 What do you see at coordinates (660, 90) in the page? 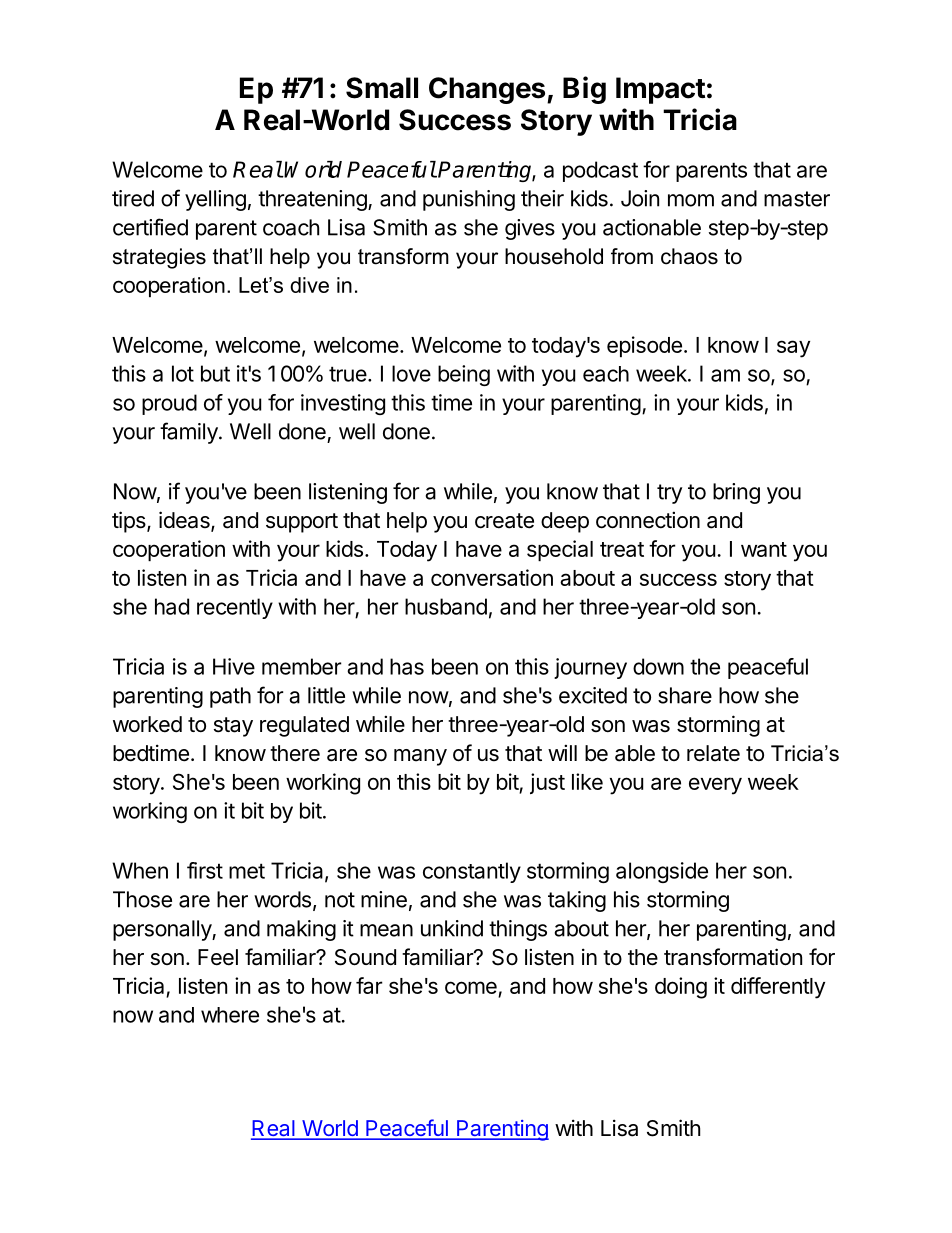
I see `Impact` at bounding box center [660, 90].
